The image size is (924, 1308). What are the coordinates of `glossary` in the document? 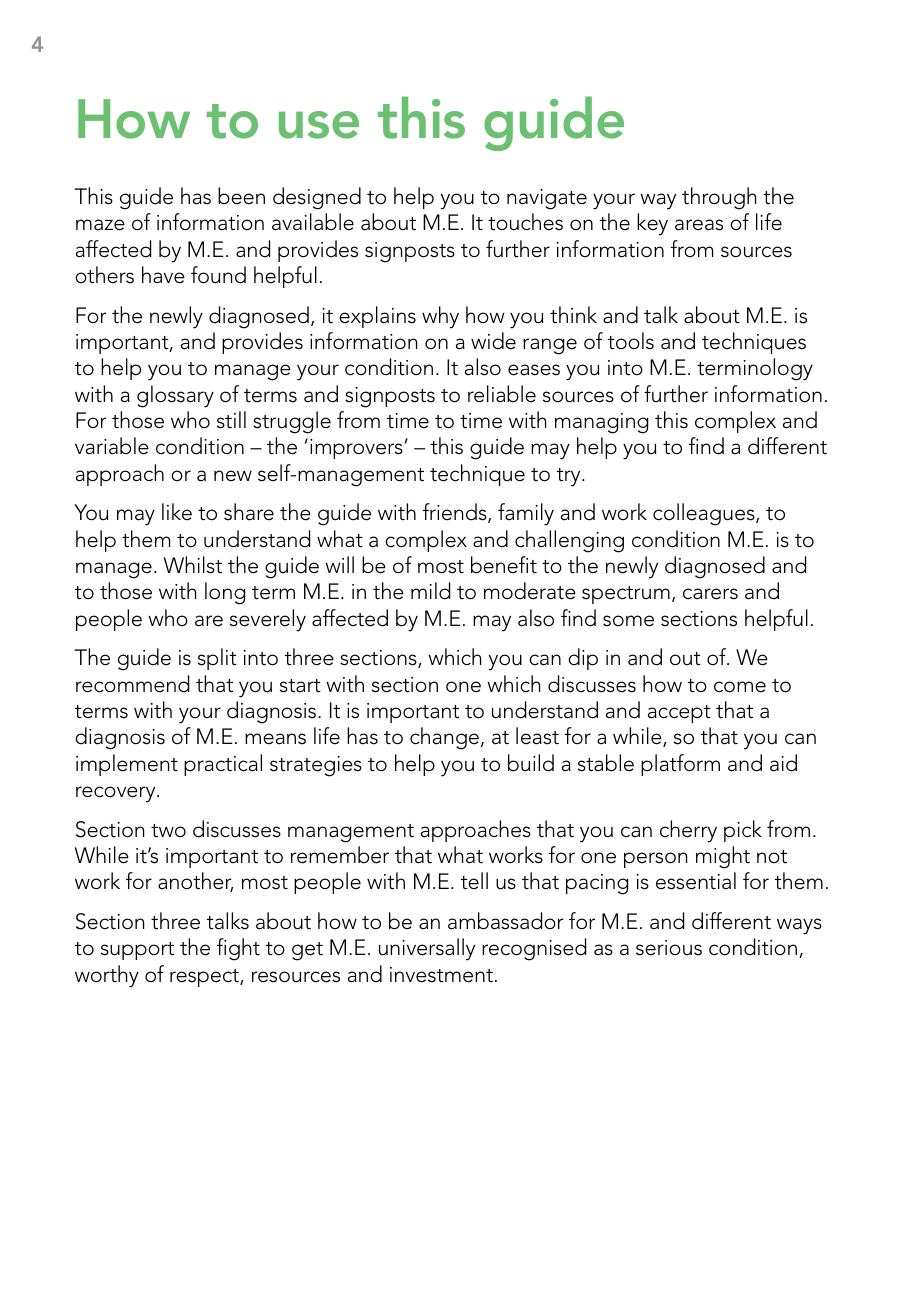 It's located at (175, 396).
